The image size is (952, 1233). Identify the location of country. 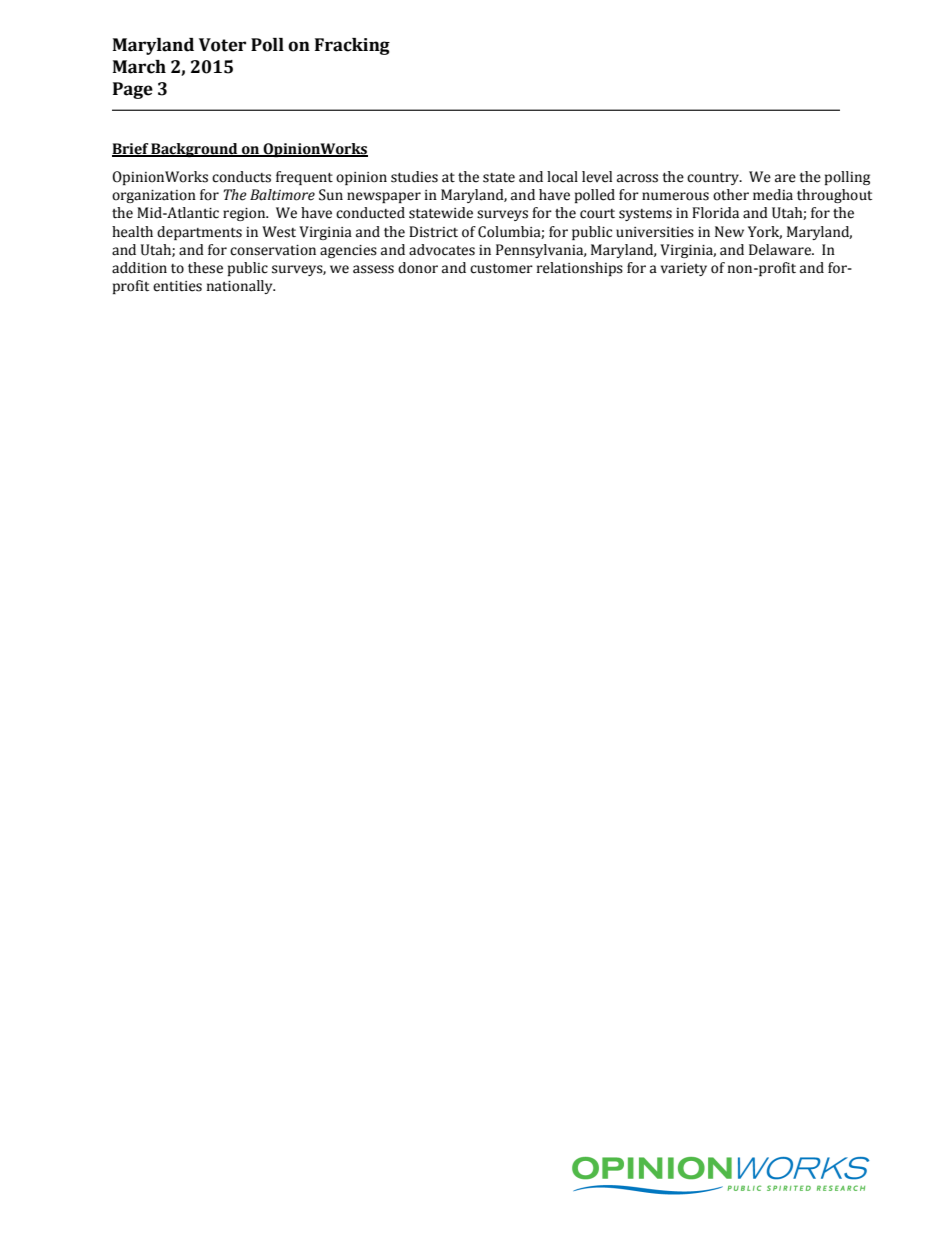
(714, 179).
